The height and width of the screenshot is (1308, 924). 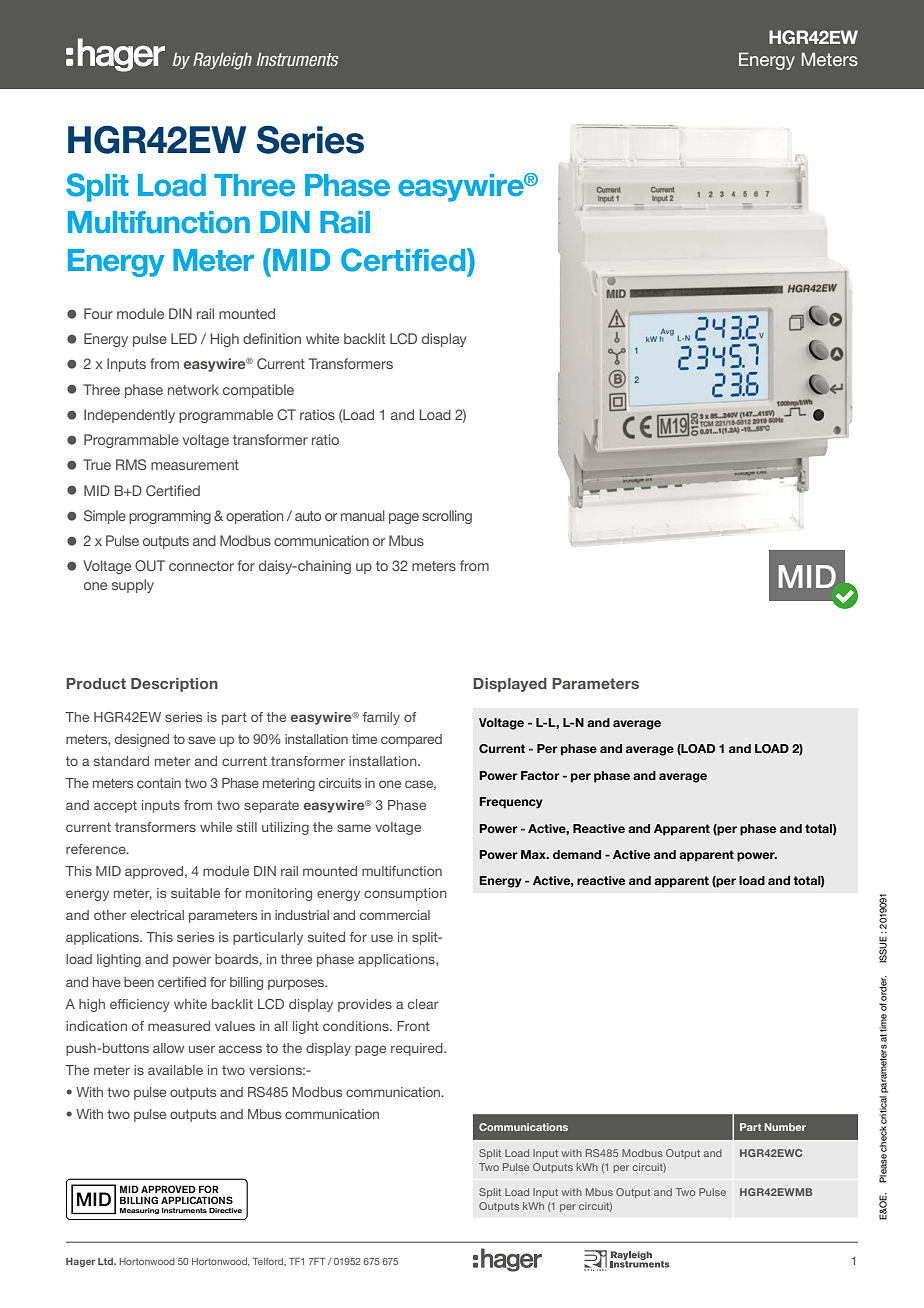 I want to click on measured, so click(x=179, y=1026).
